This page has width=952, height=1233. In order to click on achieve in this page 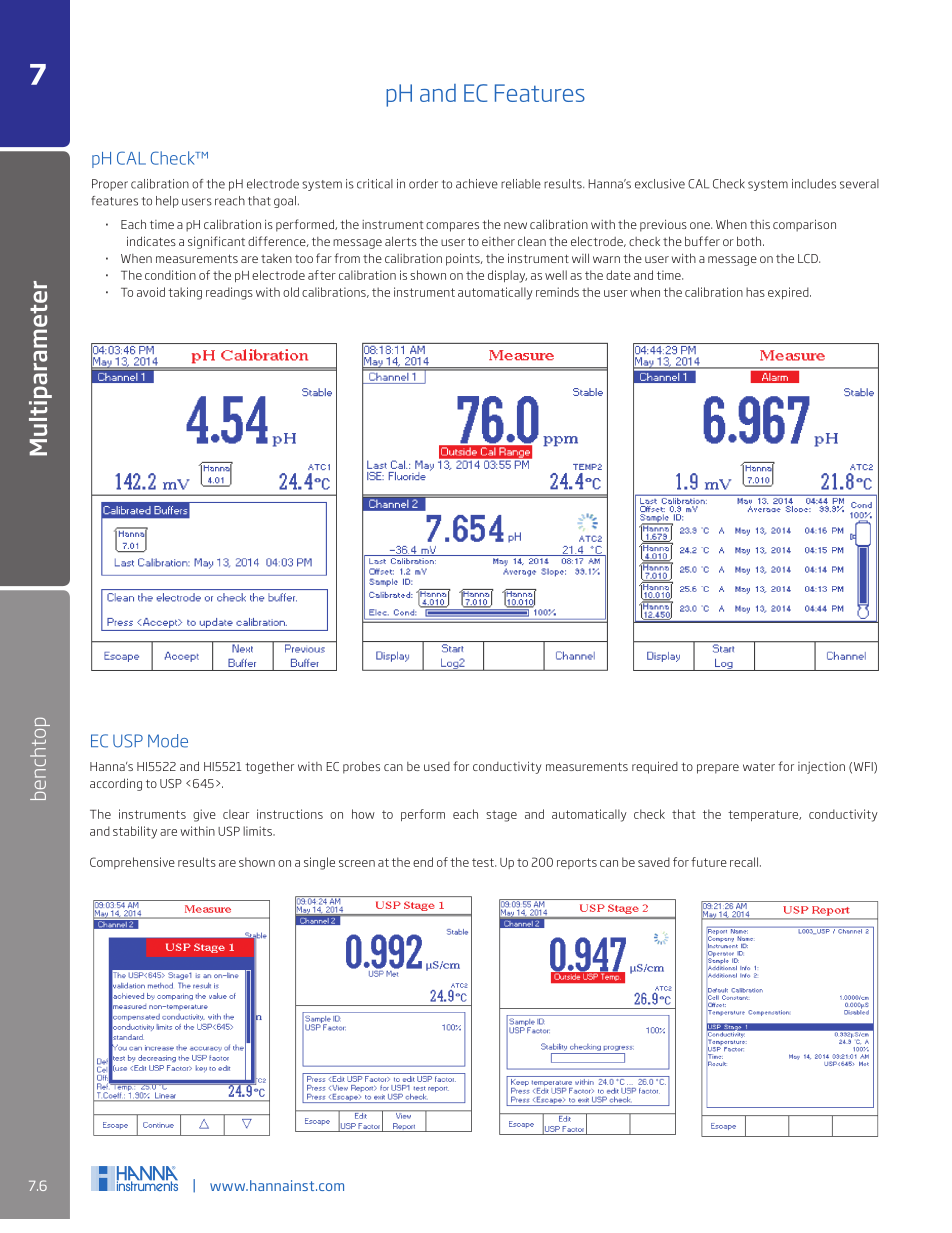, I will do `click(477, 184)`.
